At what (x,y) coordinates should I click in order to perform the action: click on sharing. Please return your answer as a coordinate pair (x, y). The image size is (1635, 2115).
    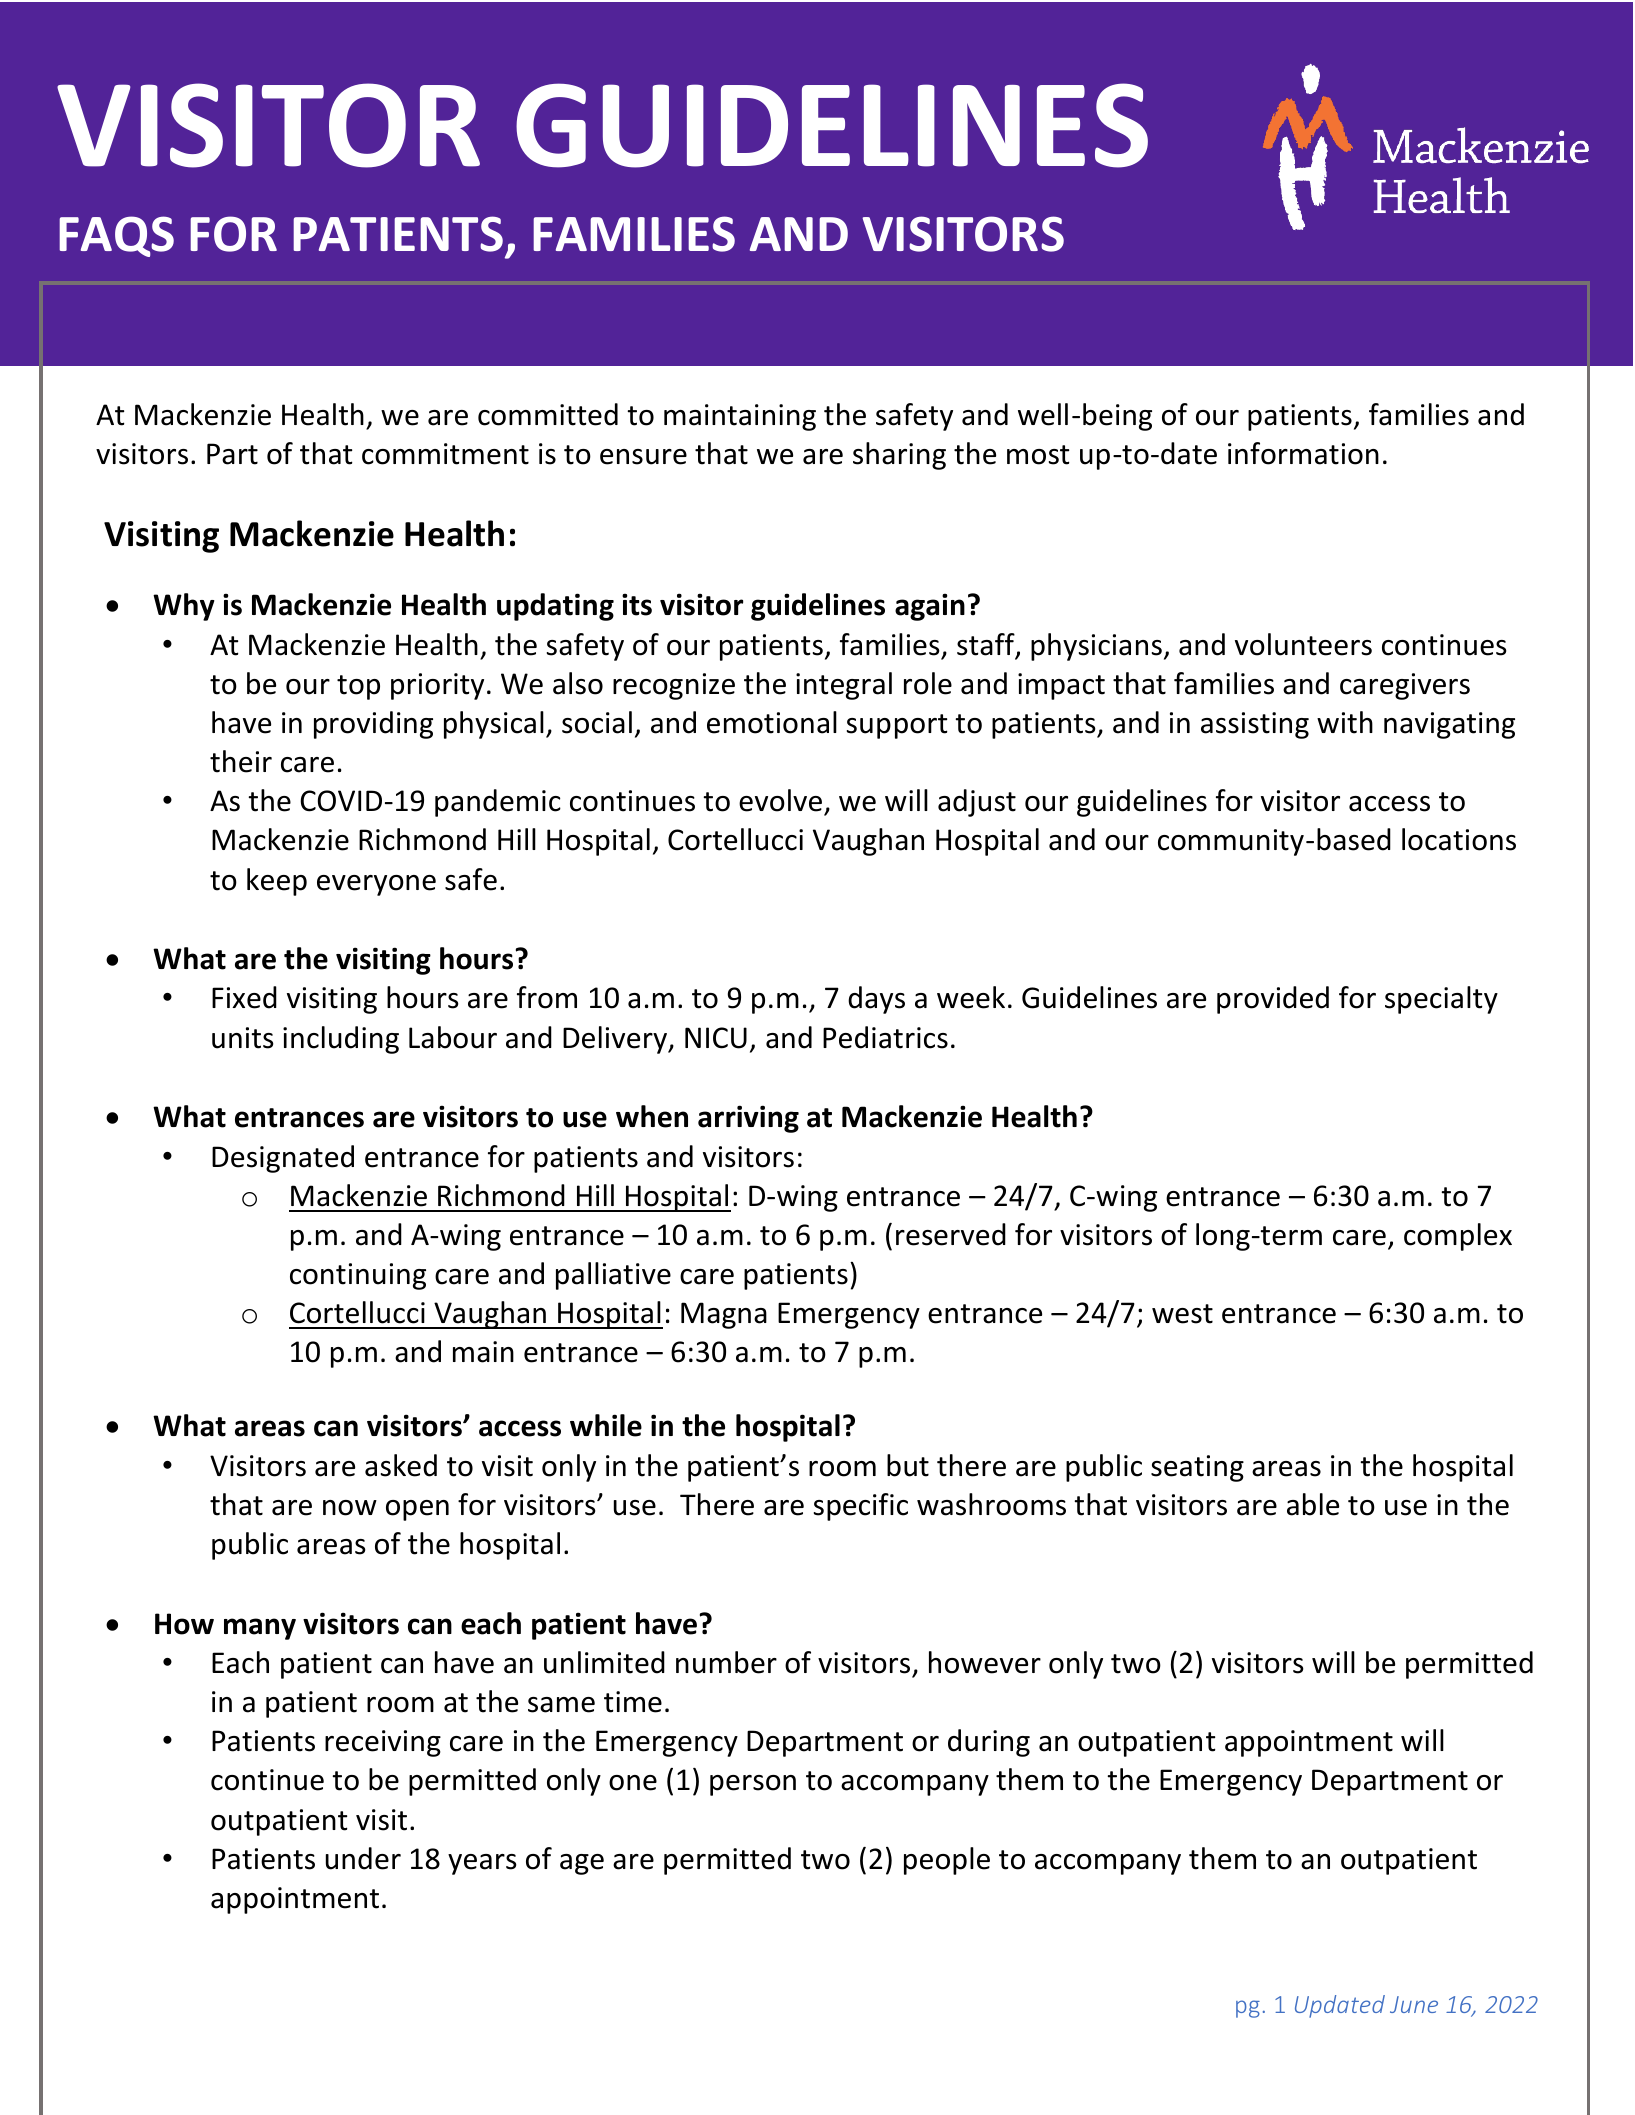
    Looking at the image, I should click on (899, 456).
